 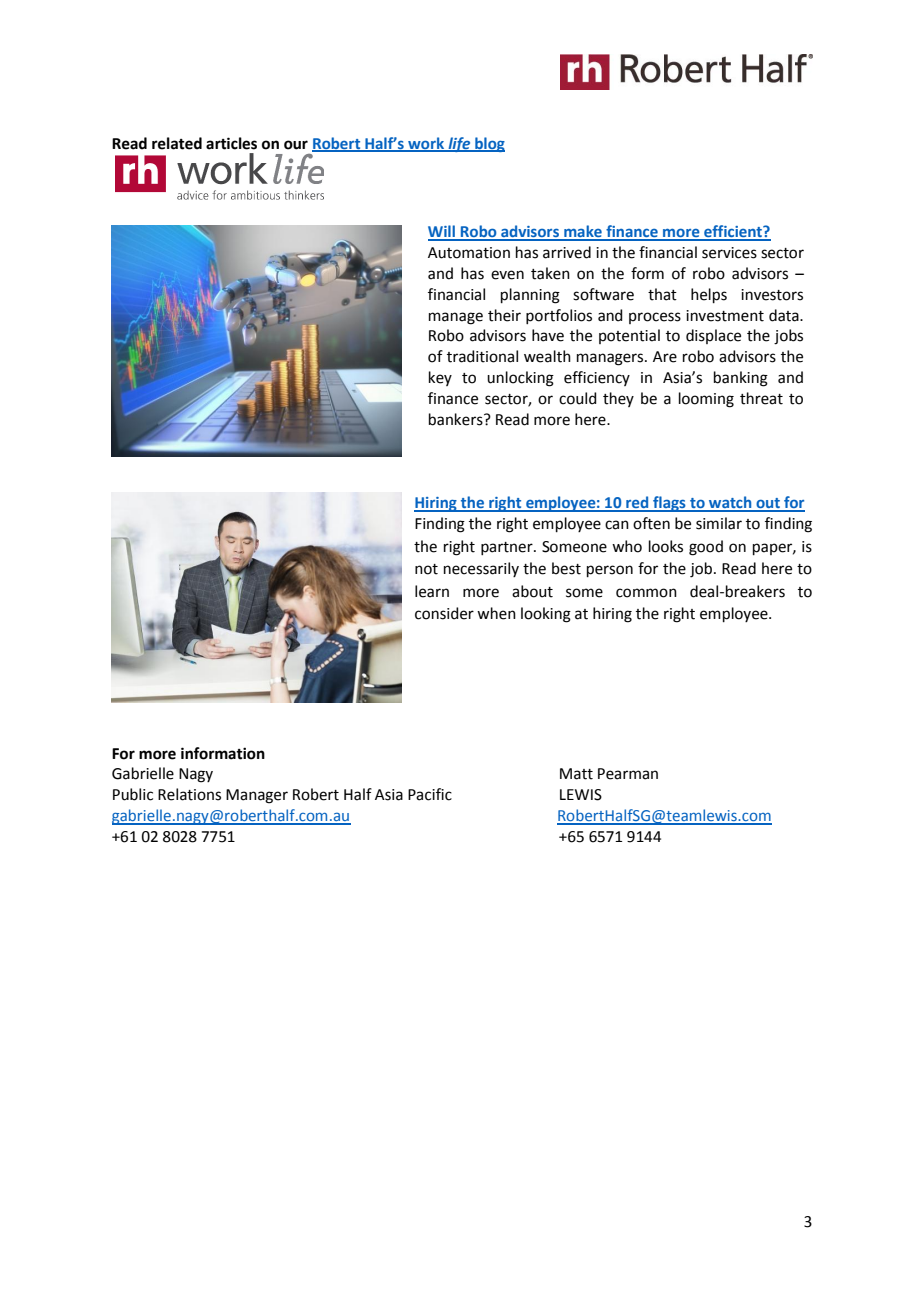 What do you see at coordinates (729, 253) in the screenshot?
I see `services` at bounding box center [729, 253].
